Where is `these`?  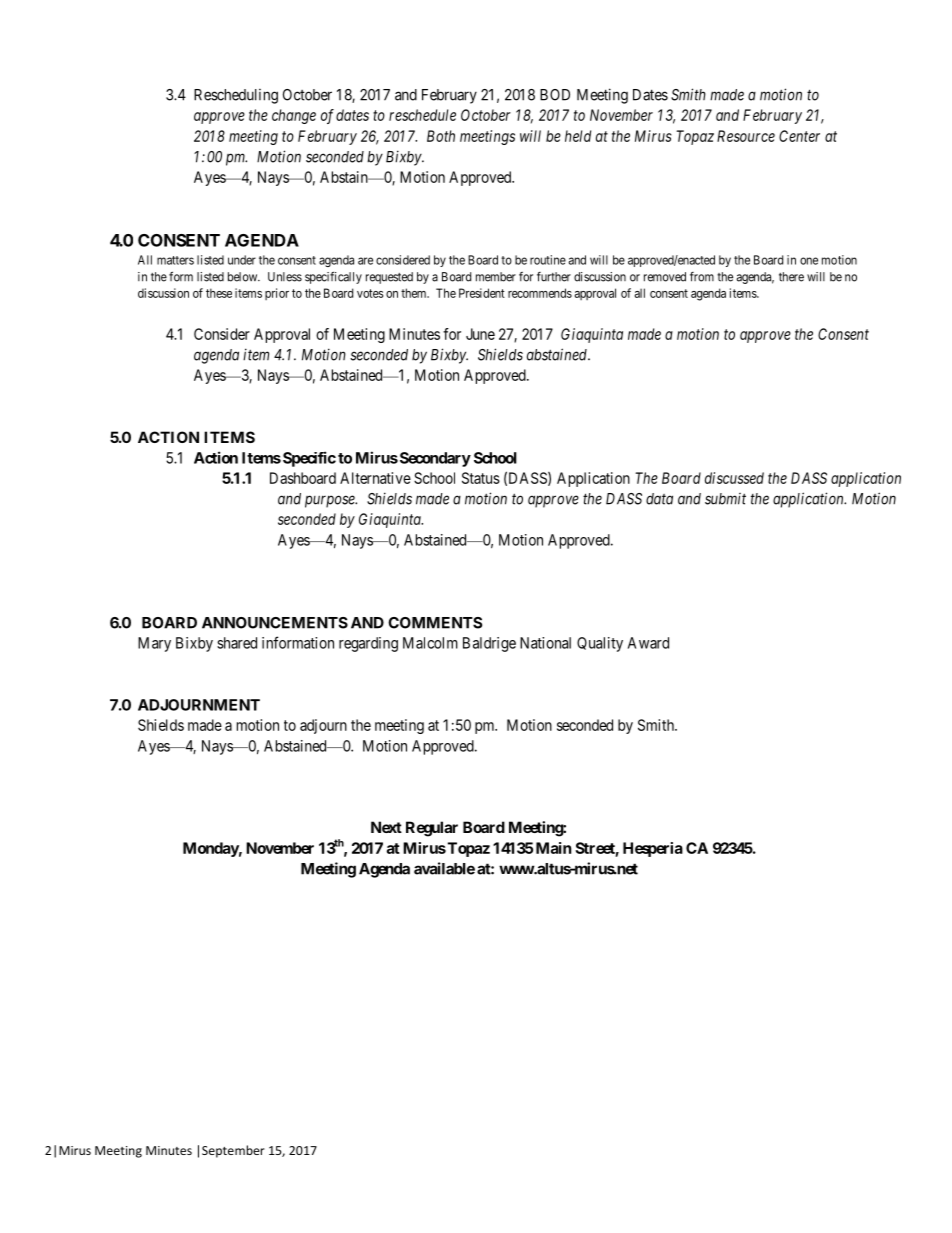 these is located at coordinates (219, 293).
